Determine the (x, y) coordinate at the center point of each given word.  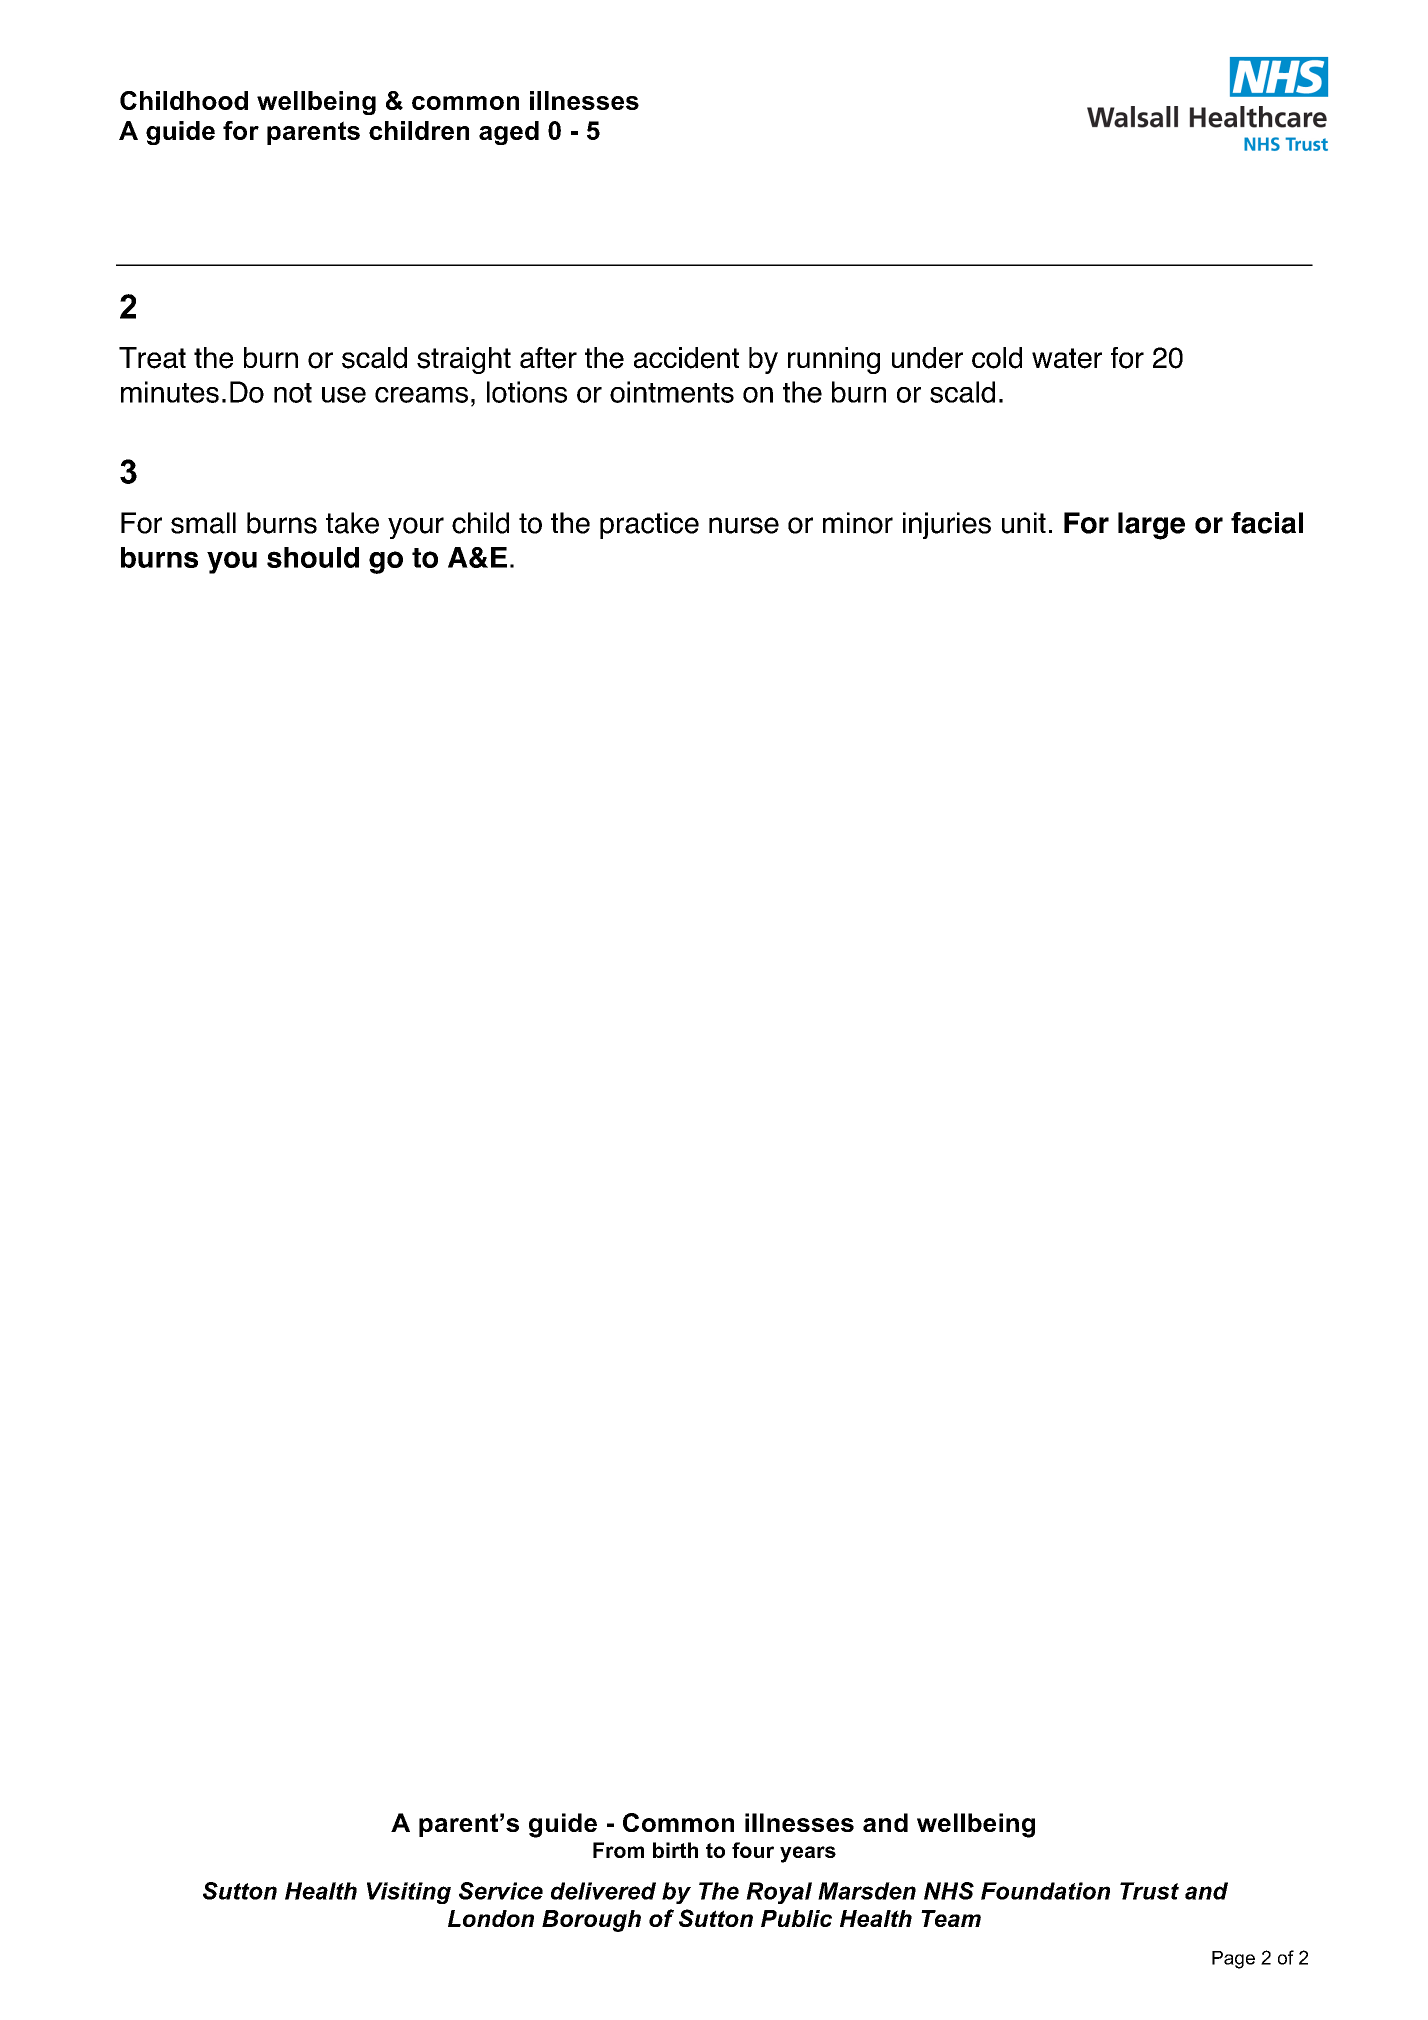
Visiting (409, 1893)
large (1151, 526)
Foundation (1045, 1891)
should (313, 557)
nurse (744, 525)
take (352, 523)
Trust (1149, 1891)
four (753, 1850)
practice (649, 525)
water (1067, 358)
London (491, 1918)
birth (675, 1850)
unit (1024, 523)
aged (509, 133)
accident (686, 358)
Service (501, 1891)
